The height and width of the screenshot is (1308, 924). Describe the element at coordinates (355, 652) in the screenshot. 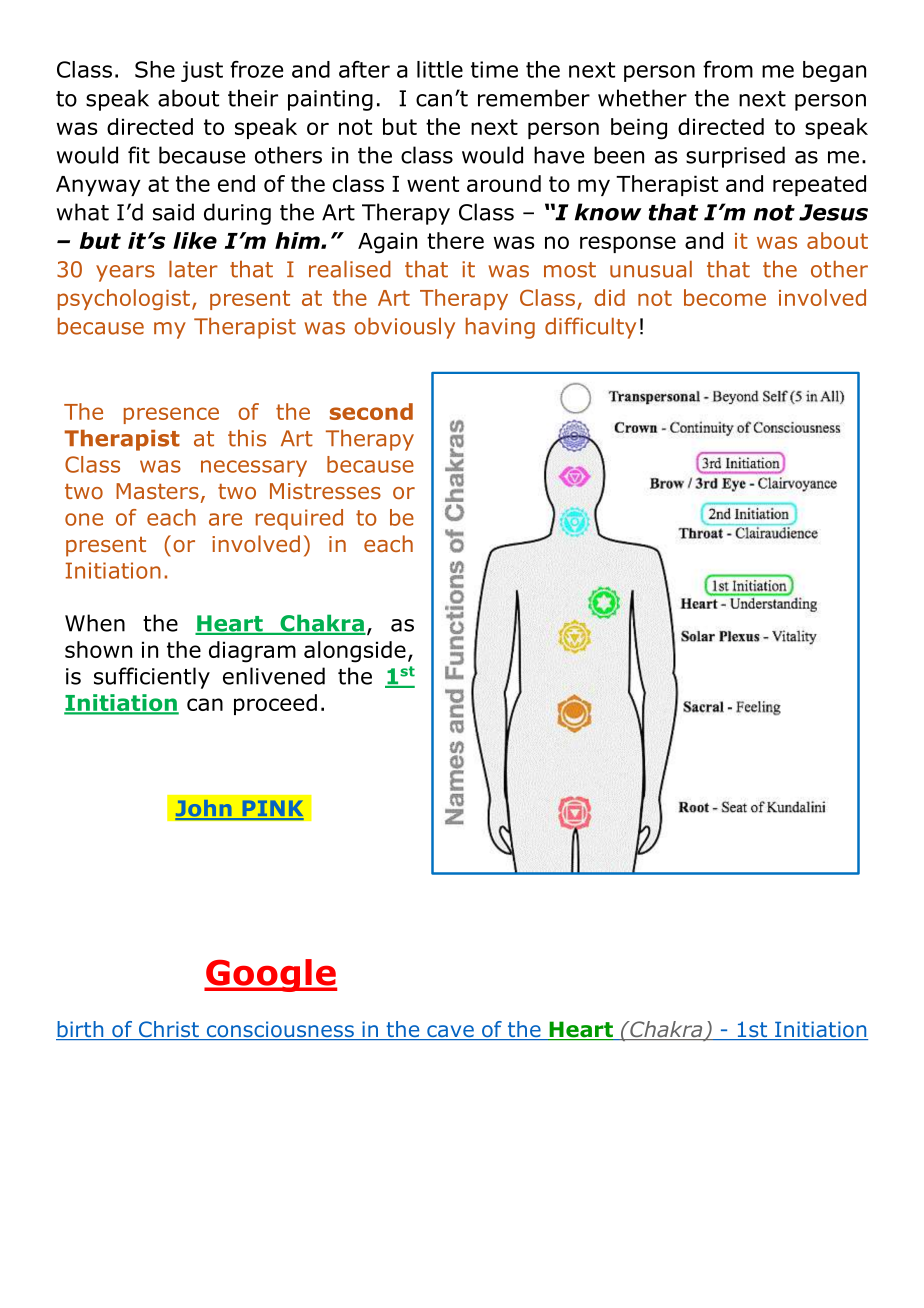

I see `alongside` at that location.
